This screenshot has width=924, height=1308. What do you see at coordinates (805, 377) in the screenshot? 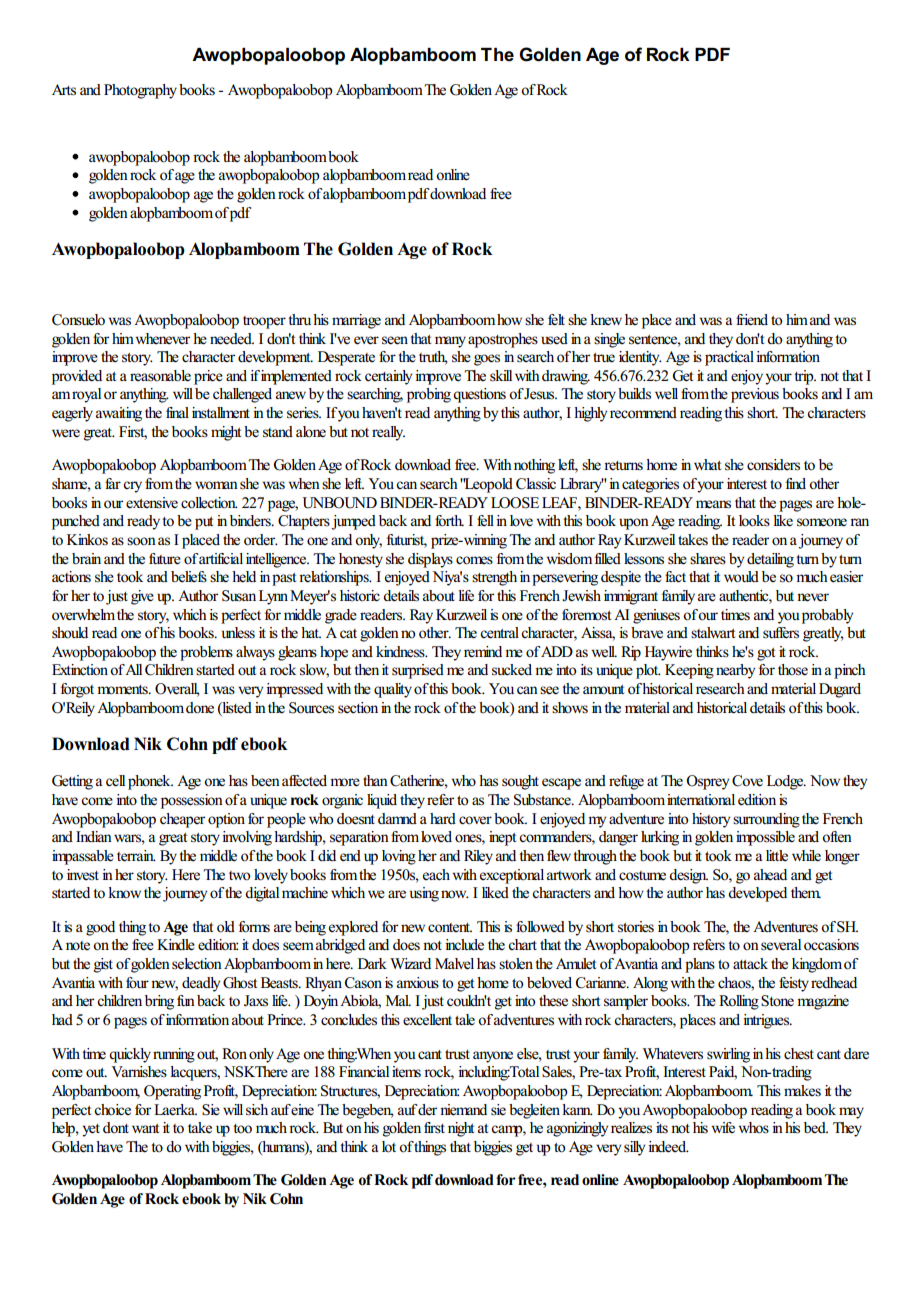
I see `trip` at bounding box center [805, 377].
